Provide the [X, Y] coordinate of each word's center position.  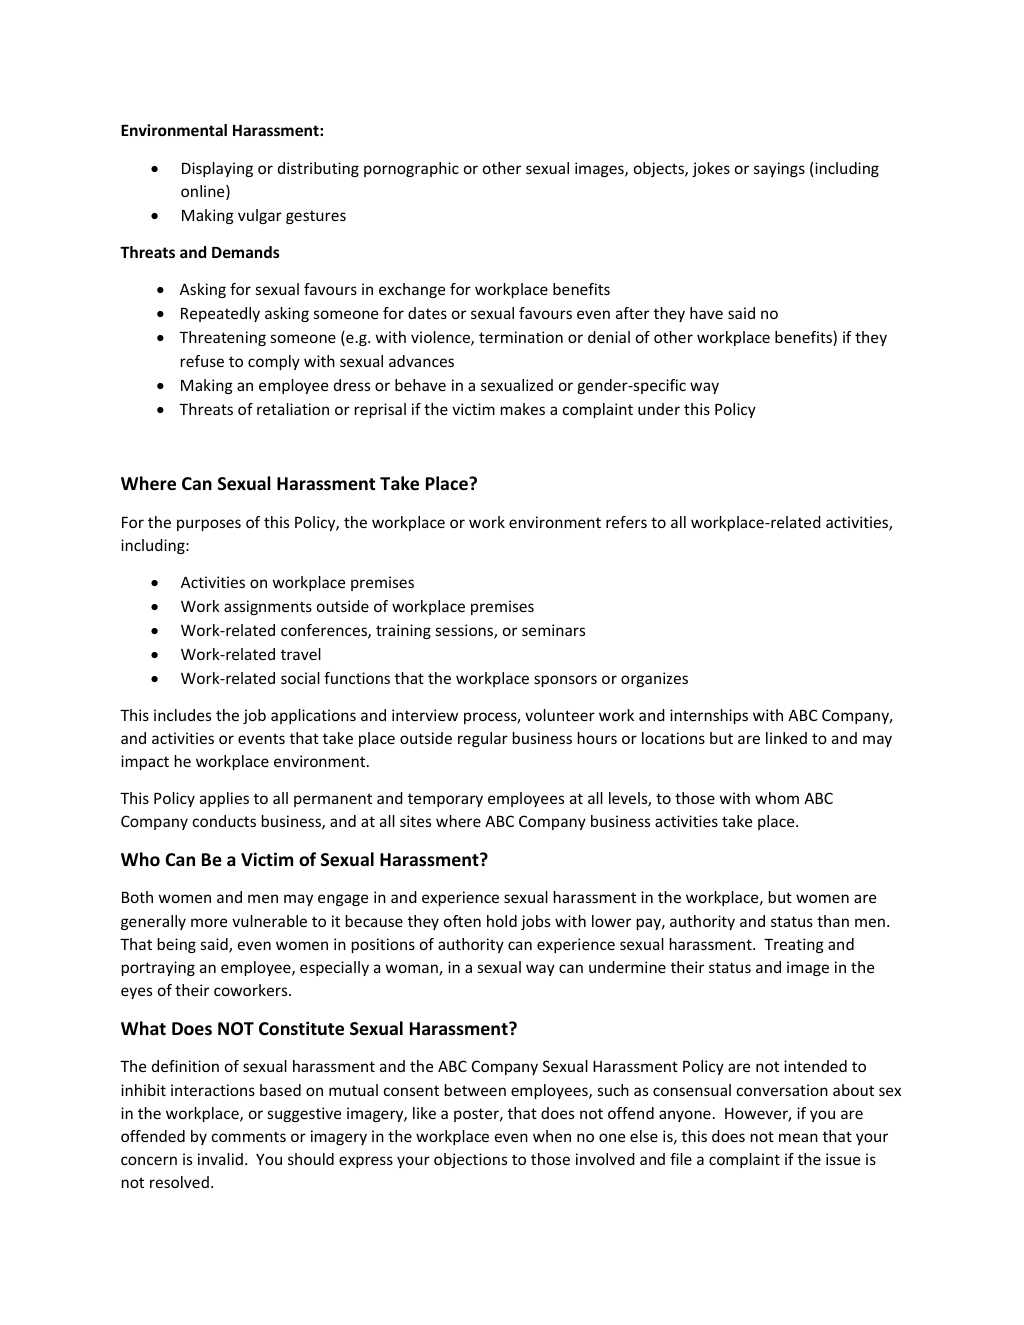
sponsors [565, 681]
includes [182, 715]
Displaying [217, 169]
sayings [779, 169]
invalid [220, 1159]
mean [798, 1137]
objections [470, 1160]
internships [709, 716]
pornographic [411, 169]
